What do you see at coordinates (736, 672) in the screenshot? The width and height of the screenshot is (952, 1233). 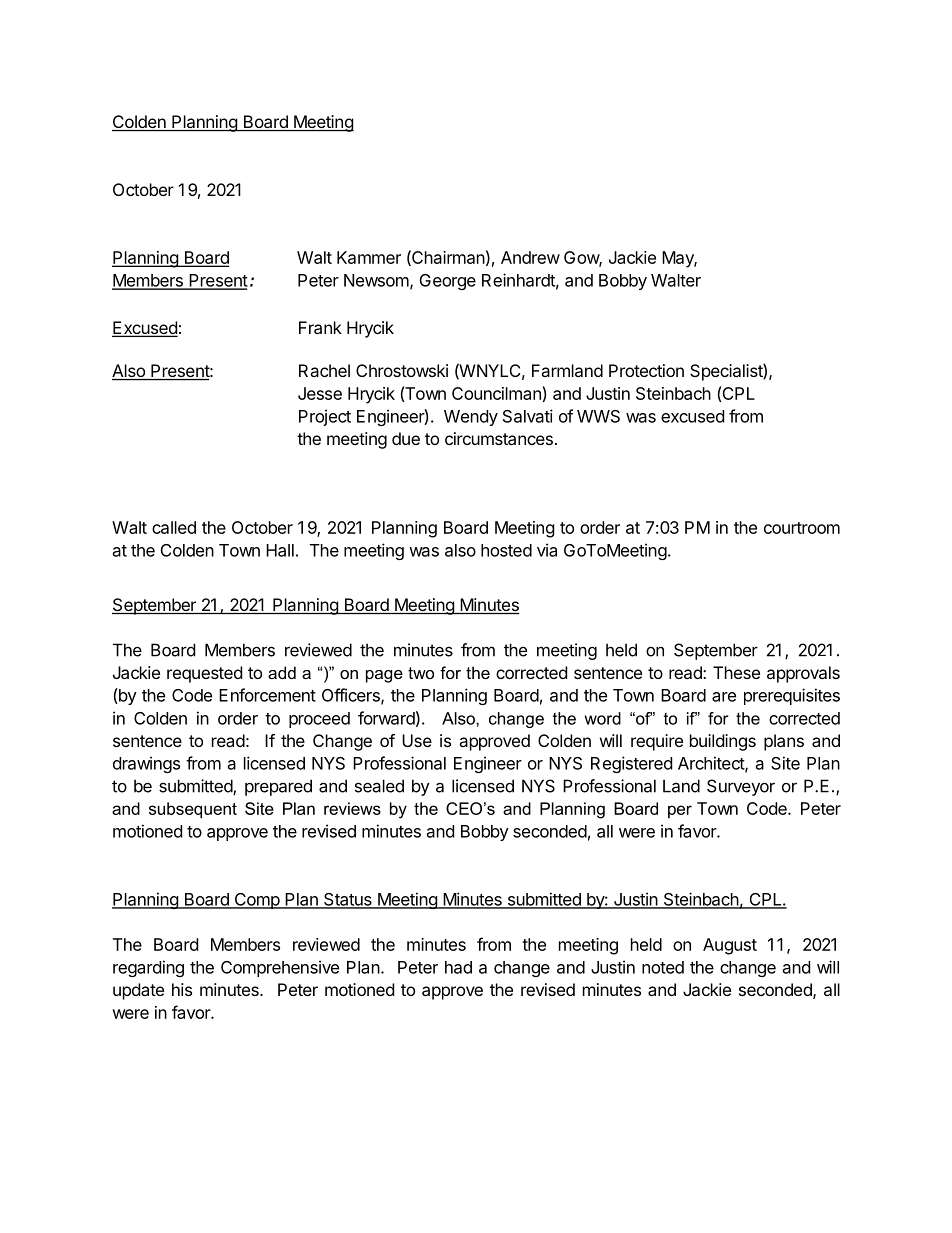 I see `These` at bounding box center [736, 672].
